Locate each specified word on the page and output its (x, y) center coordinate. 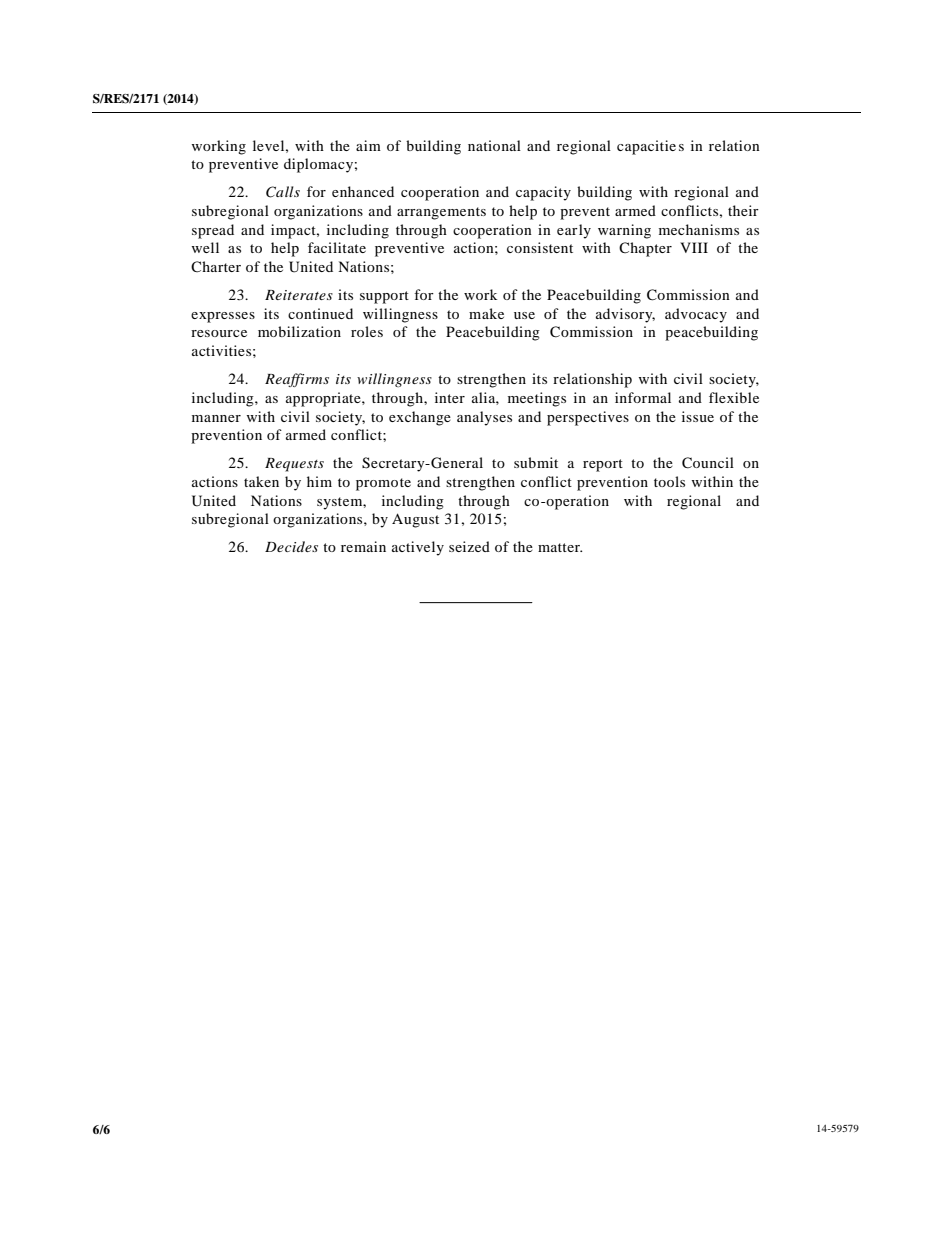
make (486, 313)
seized (469, 546)
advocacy (696, 315)
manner (216, 418)
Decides (291, 546)
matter (560, 547)
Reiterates (299, 295)
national (494, 145)
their (743, 210)
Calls (283, 192)
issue (698, 416)
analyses (484, 418)
